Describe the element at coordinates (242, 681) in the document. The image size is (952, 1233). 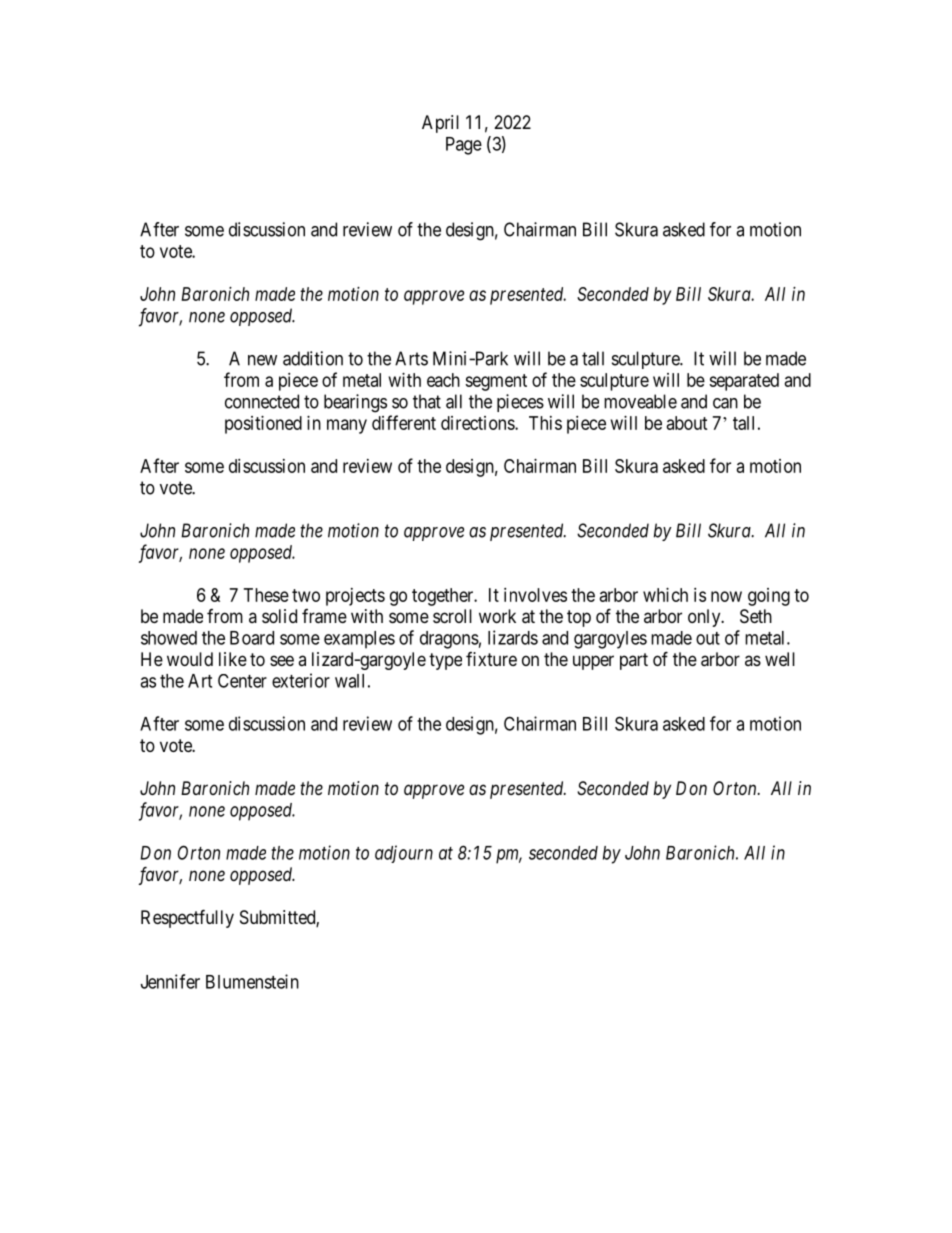
I see `Center` at that location.
